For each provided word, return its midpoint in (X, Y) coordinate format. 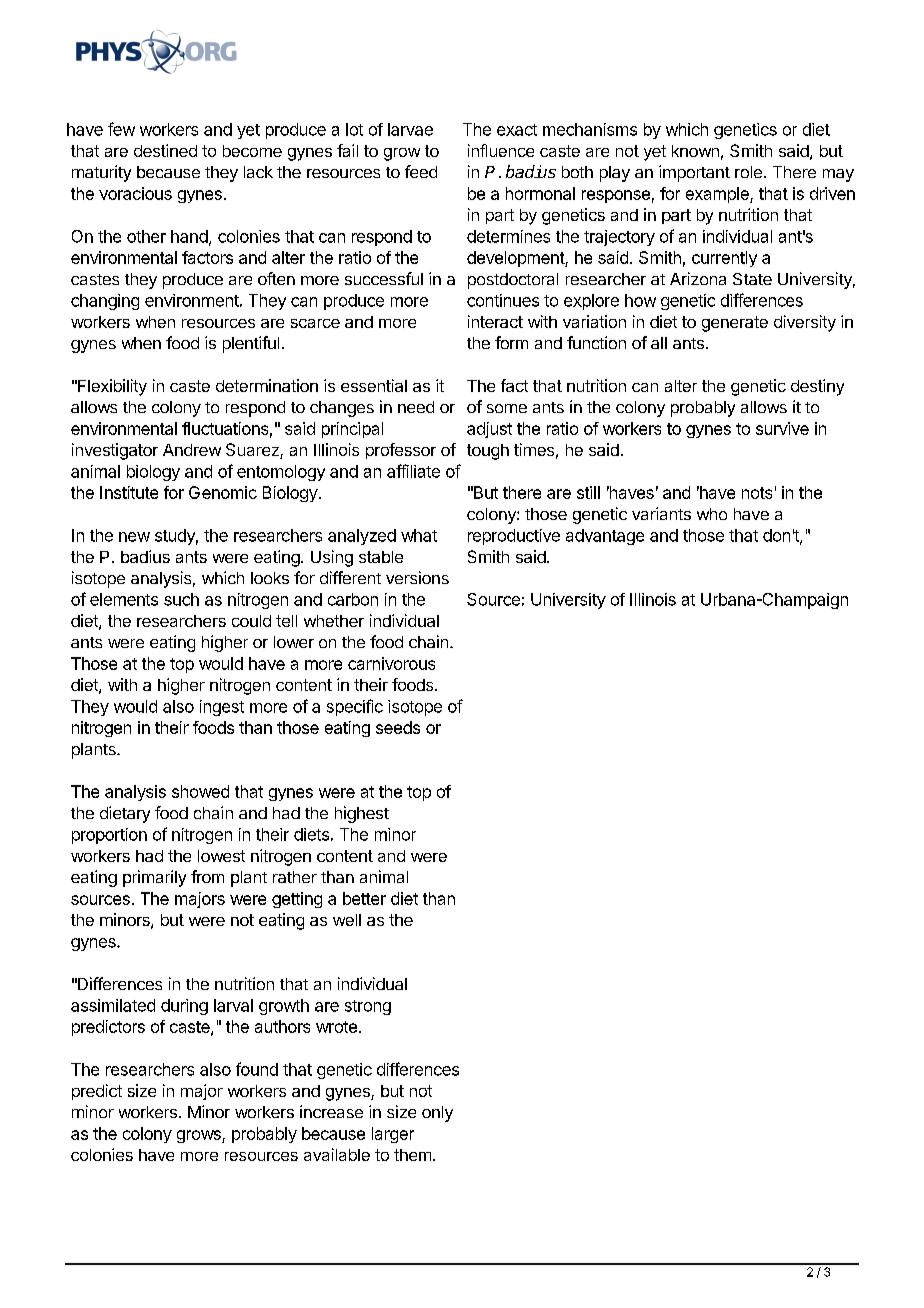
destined (165, 150)
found (257, 1069)
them (412, 1155)
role (748, 172)
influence (501, 150)
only (437, 1114)
